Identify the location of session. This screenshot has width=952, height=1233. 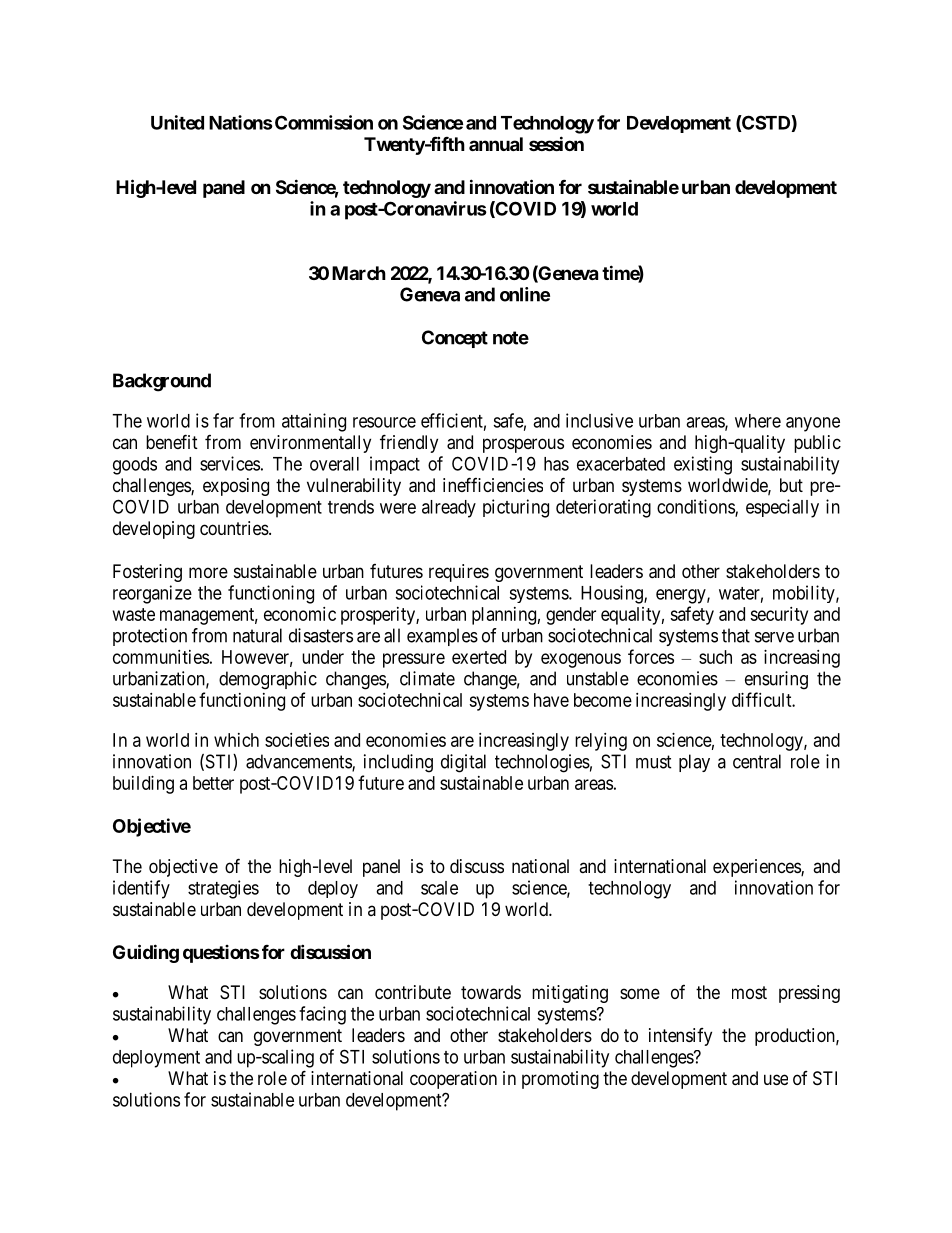
(556, 143).
